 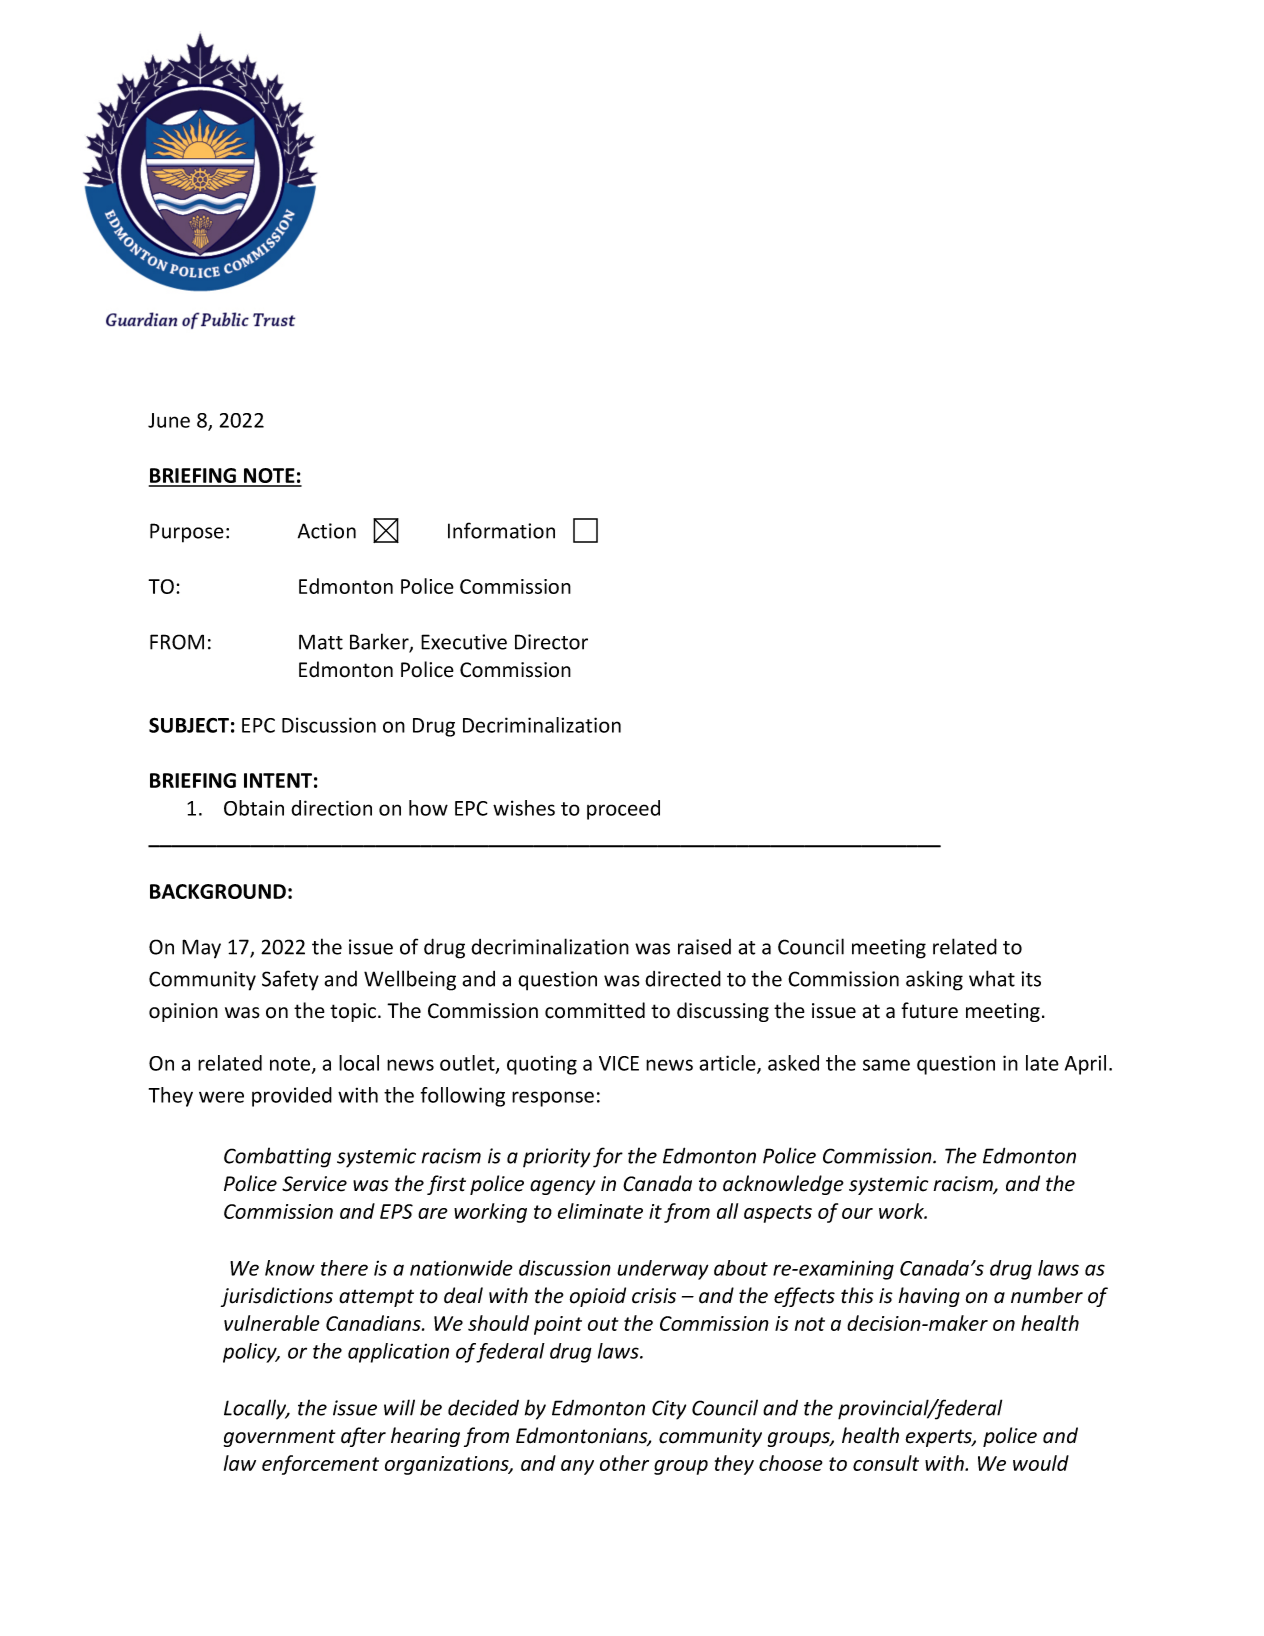 I want to click on raised, so click(x=704, y=947).
